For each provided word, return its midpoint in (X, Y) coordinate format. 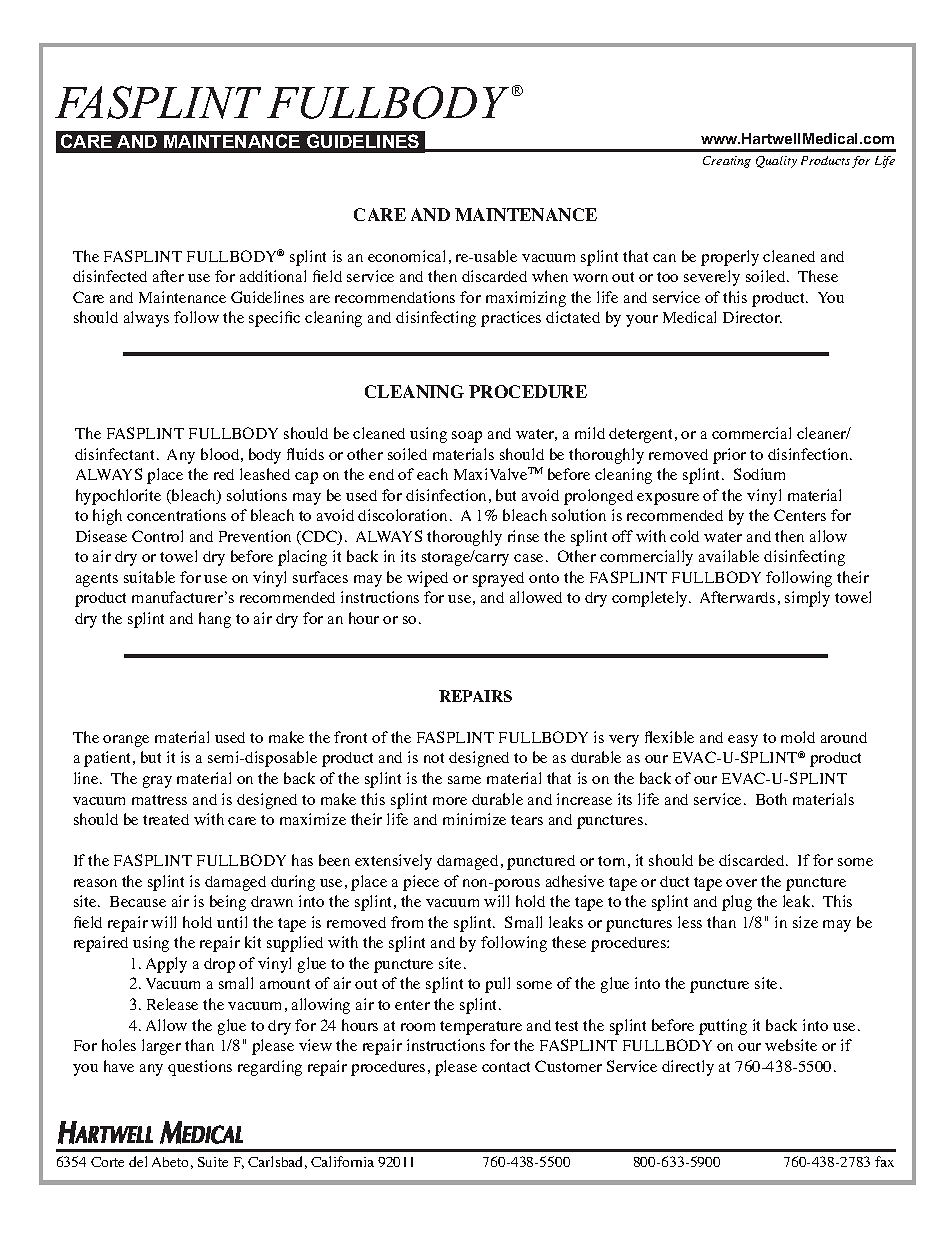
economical (406, 256)
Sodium (759, 474)
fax (884, 1161)
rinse (523, 536)
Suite (213, 1162)
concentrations (176, 515)
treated (166, 819)
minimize (474, 819)
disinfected (110, 276)
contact (506, 1067)
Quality (776, 162)
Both (771, 799)
